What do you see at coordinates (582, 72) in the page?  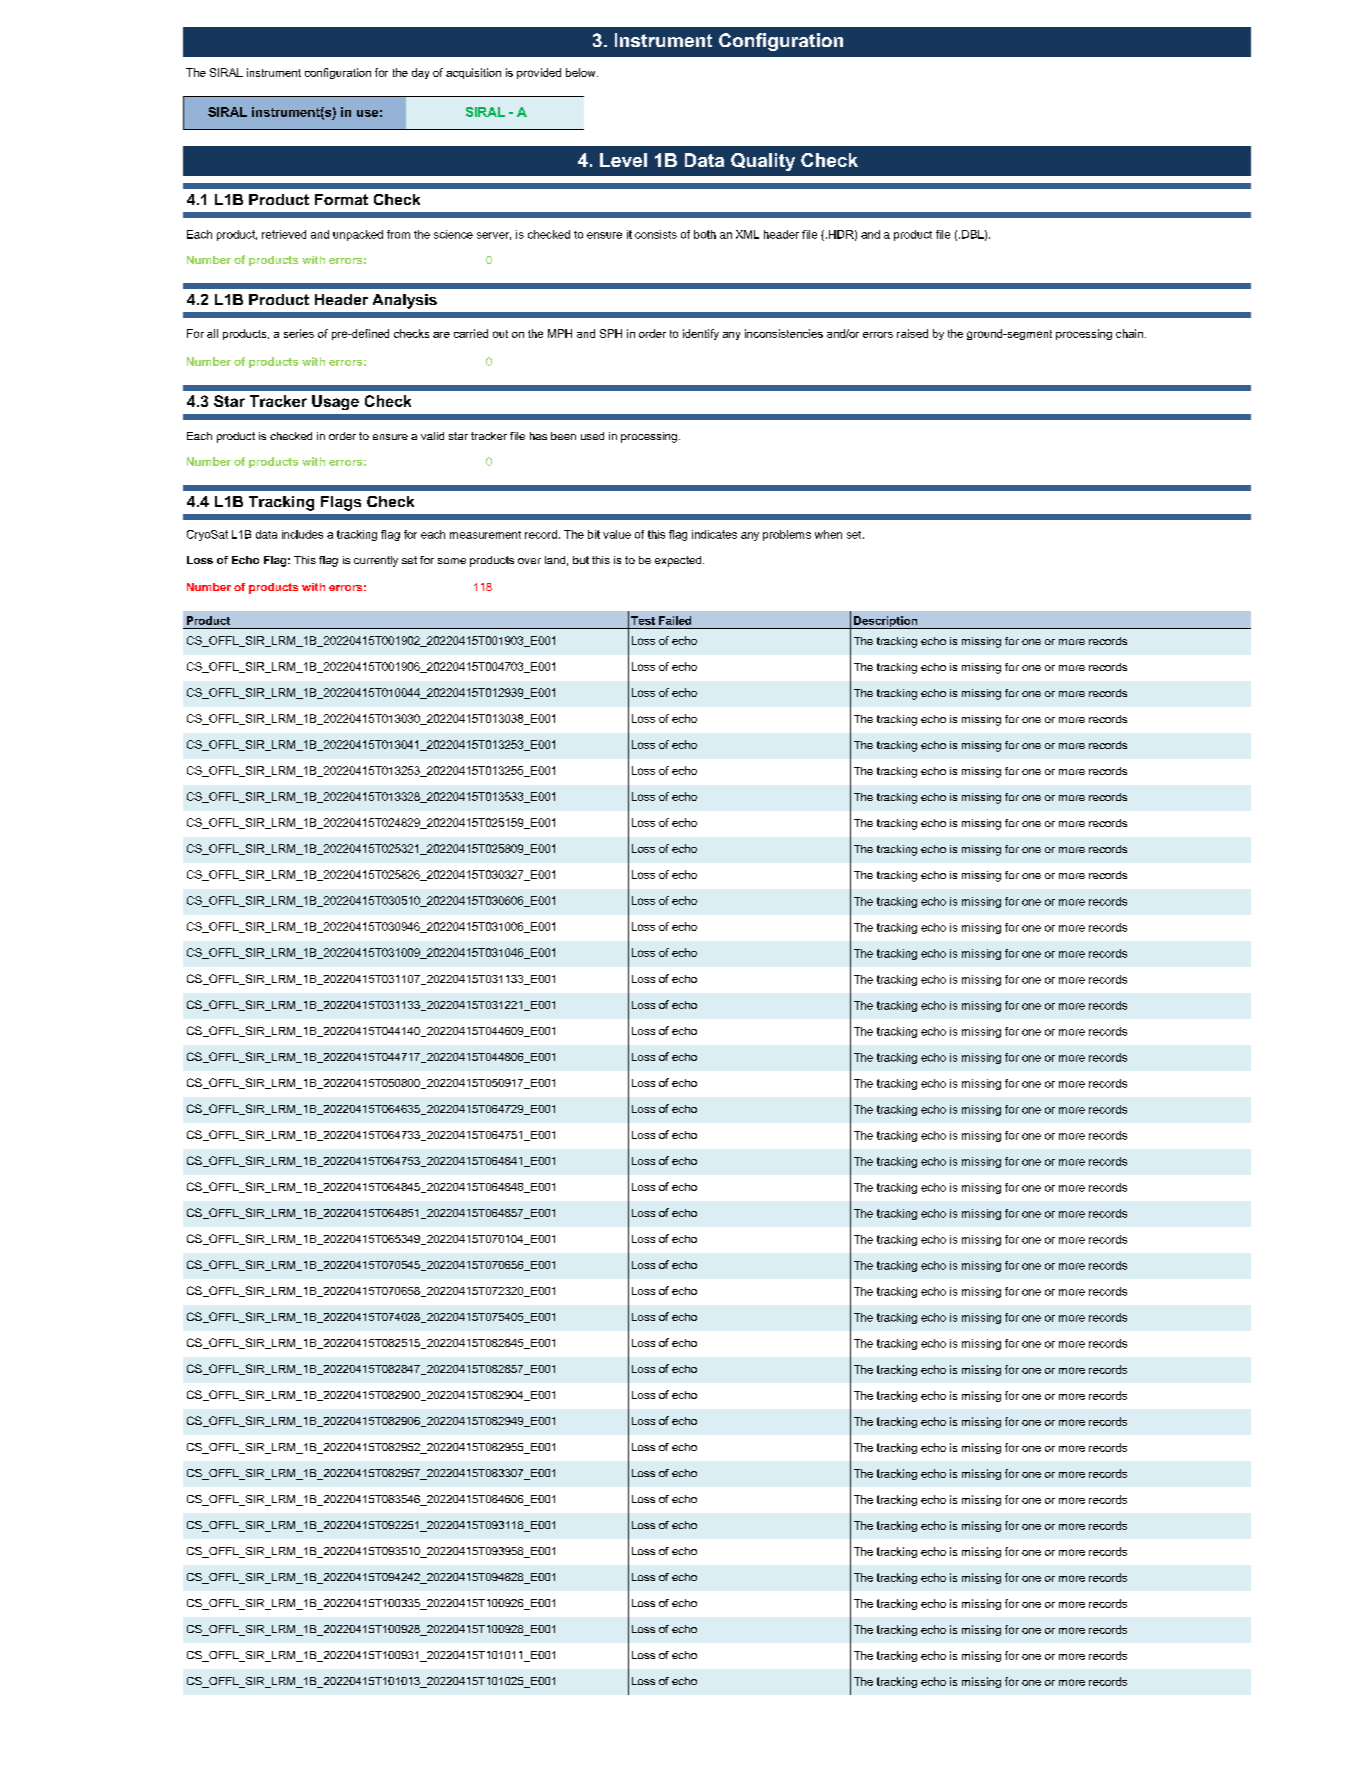 I see `below` at bounding box center [582, 72].
